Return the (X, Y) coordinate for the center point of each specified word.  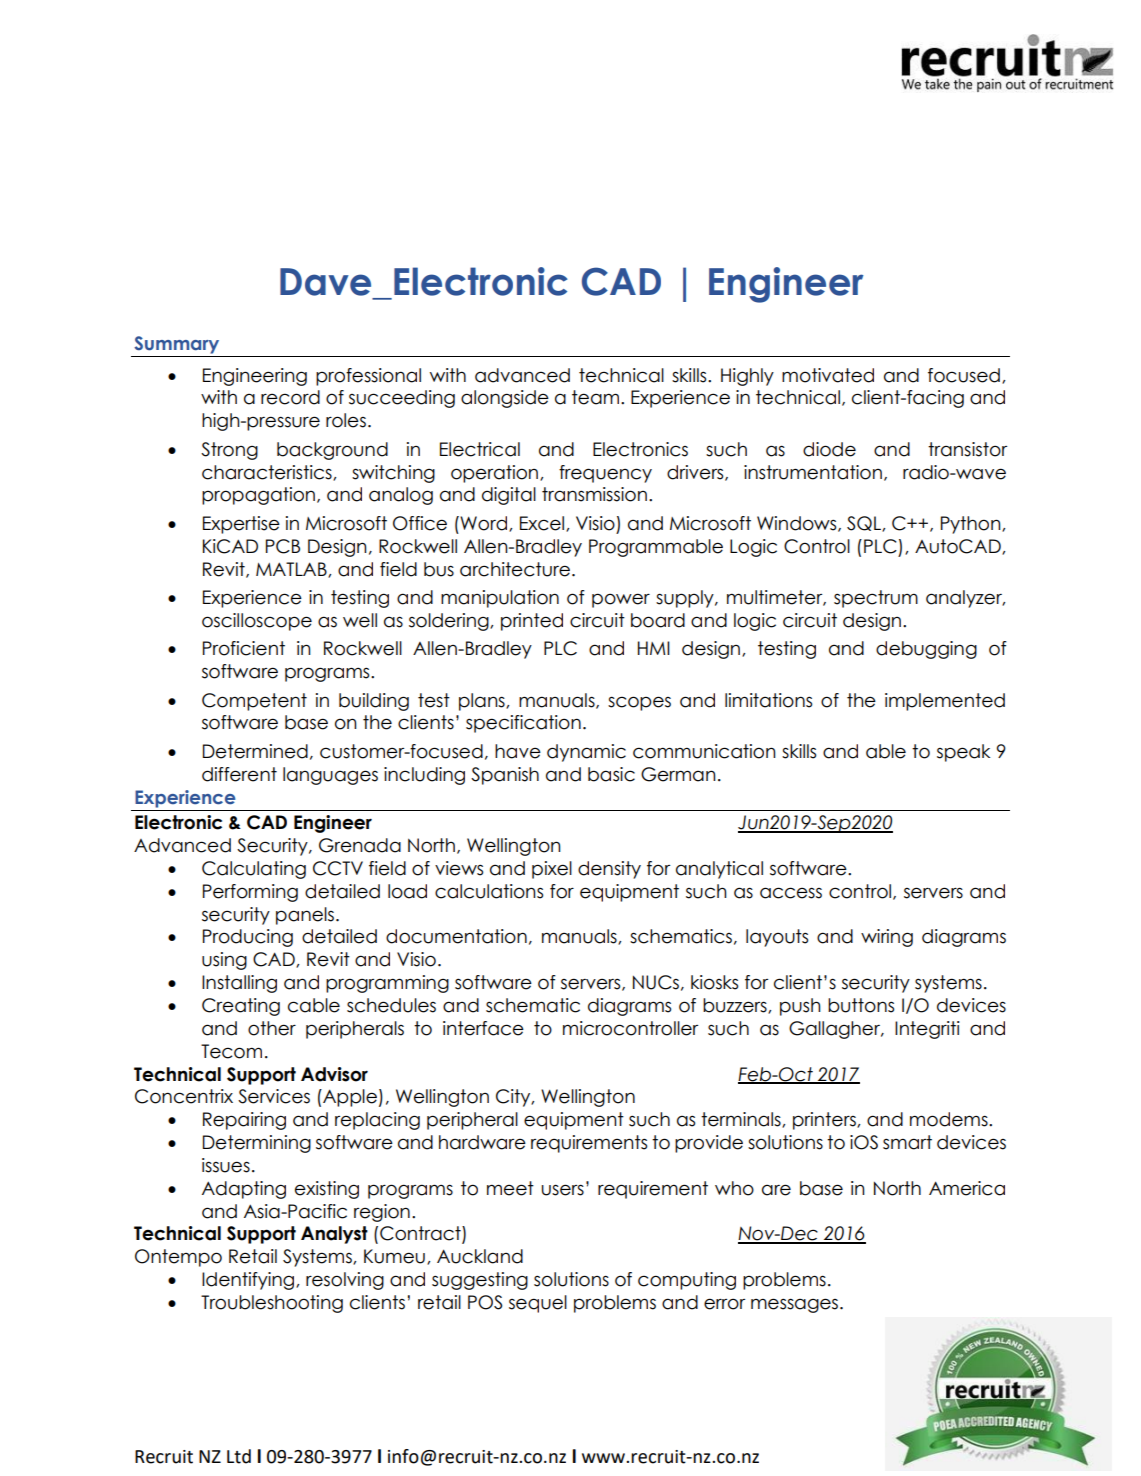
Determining (257, 1144)
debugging (926, 650)
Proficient (244, 648)
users (563, 1190)
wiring (887, 938)
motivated (828, 375)
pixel (552, 870)
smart (907, 1142)
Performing (250, 893)
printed (532, 622)
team (595, 397)
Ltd (239, 1456)
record (290, 397)
